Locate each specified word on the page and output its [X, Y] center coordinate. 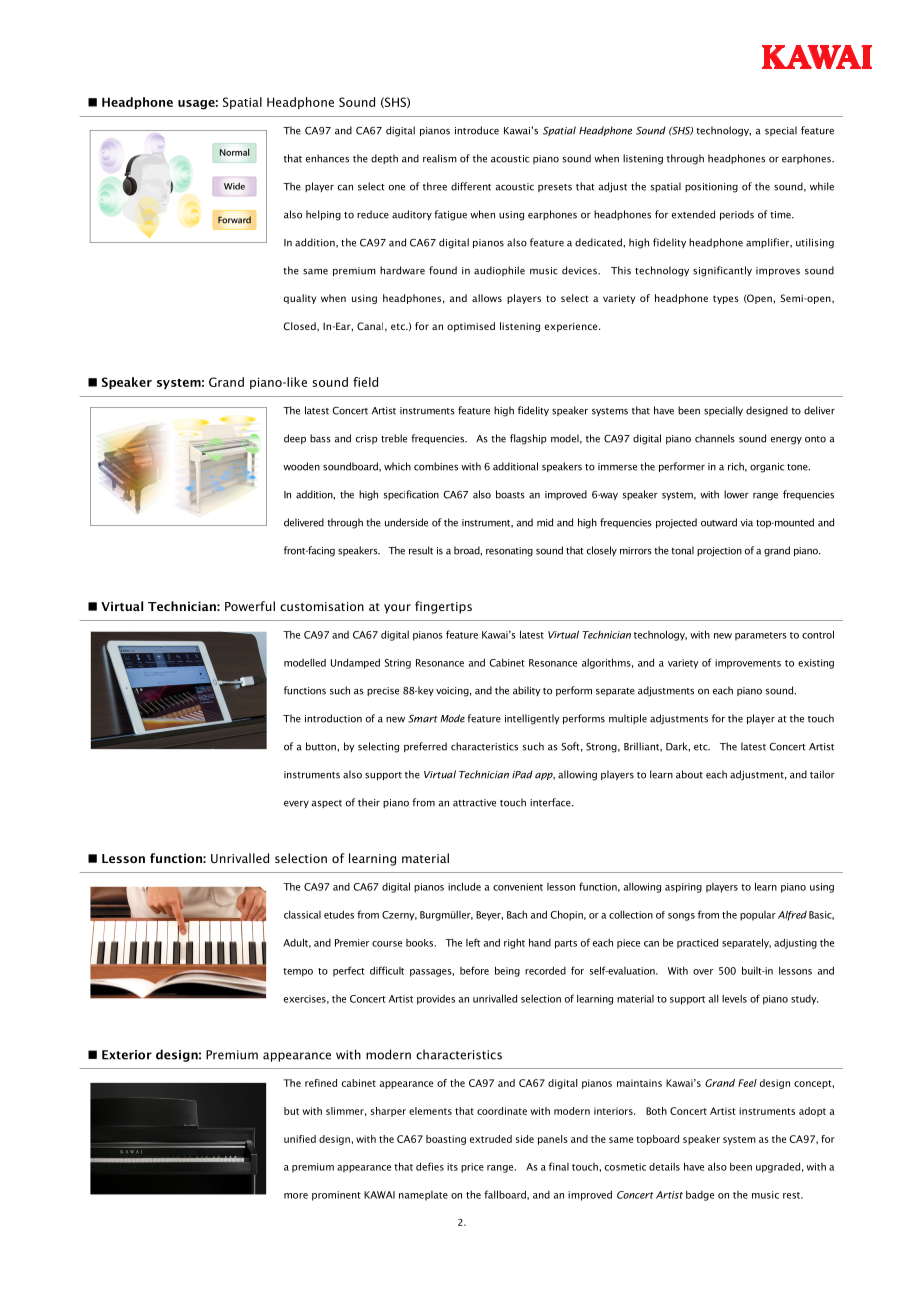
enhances [327, 158]
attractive [474, 803]
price [472, 1168]
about [689, 774]
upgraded [778, 1167]
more [296, 1196]
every [296, 804]
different [471, 186]
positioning [711, 188]
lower [736, 494]
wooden [301, 466]
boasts [510, 494]
